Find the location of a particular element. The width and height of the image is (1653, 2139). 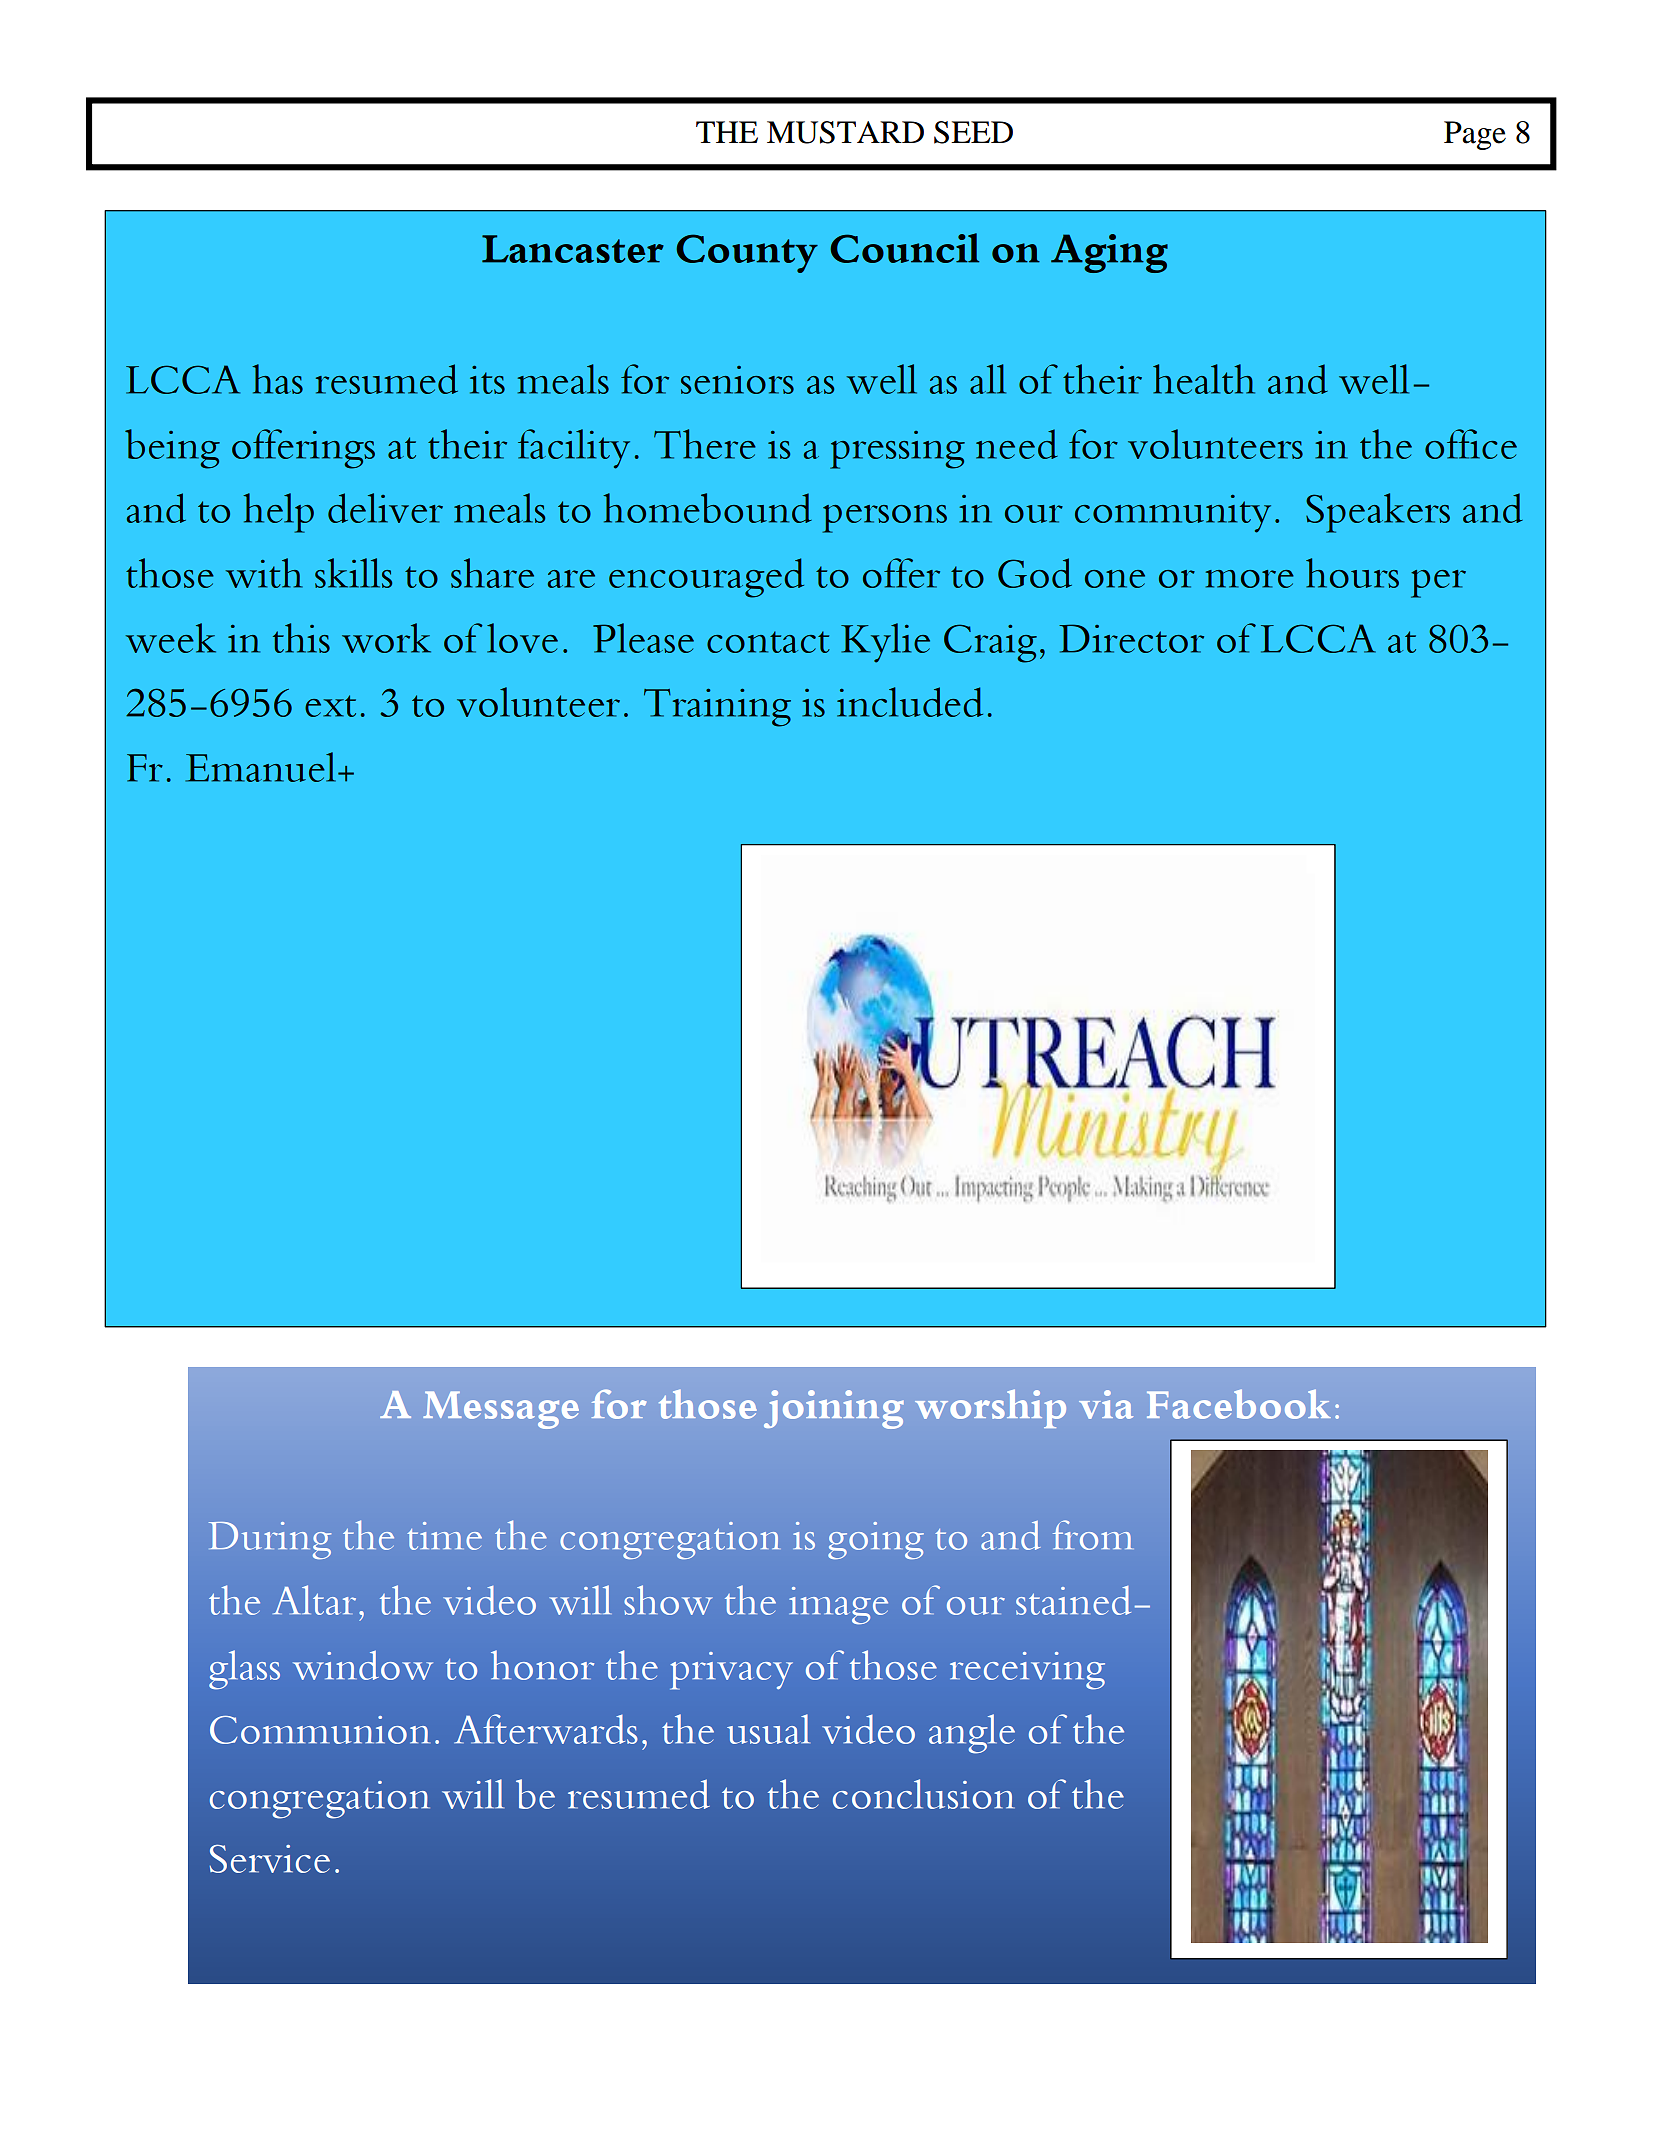

Lancaster is located at coordinates (573, 249).
